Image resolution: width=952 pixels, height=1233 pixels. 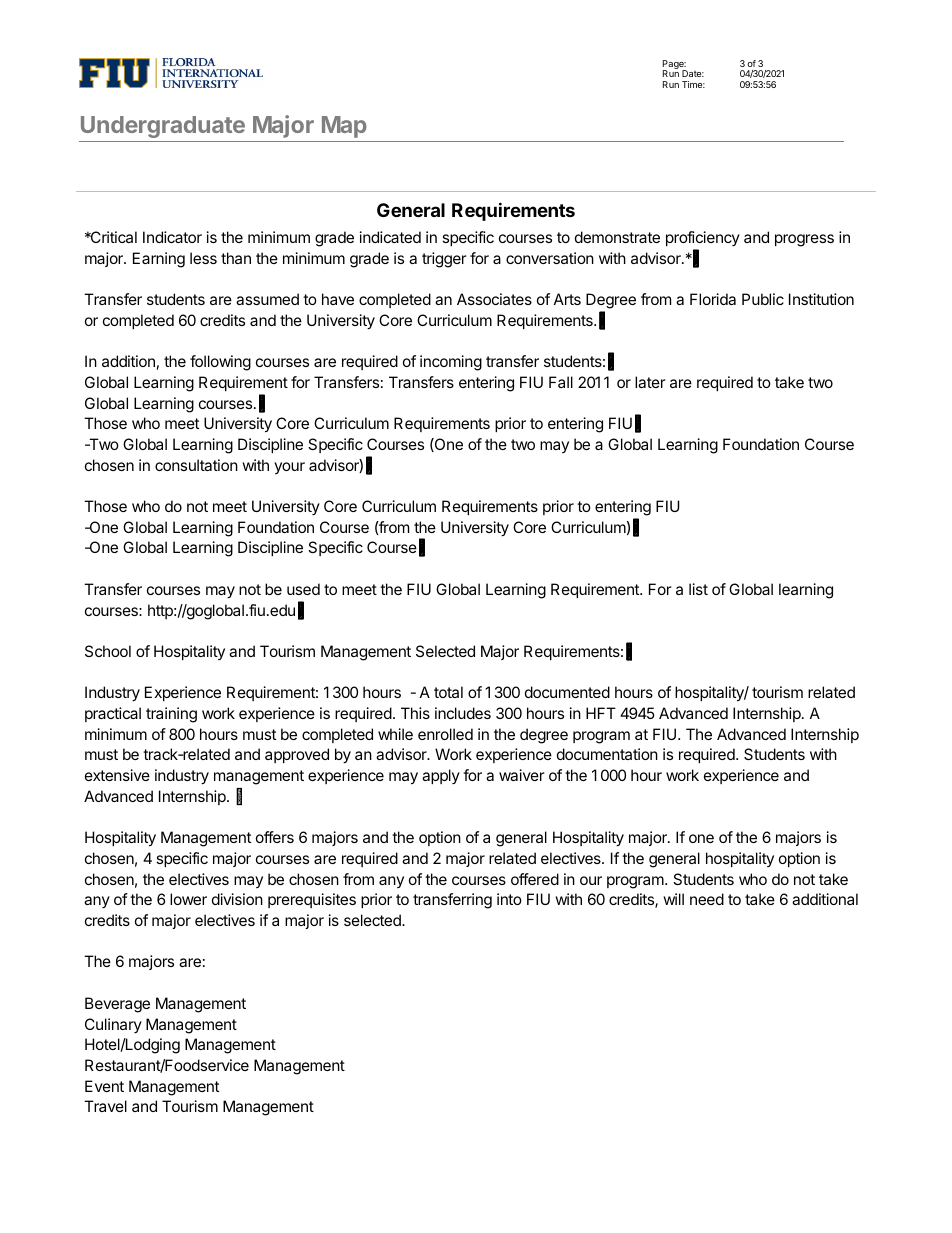 I want to click on proficiency, so click(x=703, y=238).
